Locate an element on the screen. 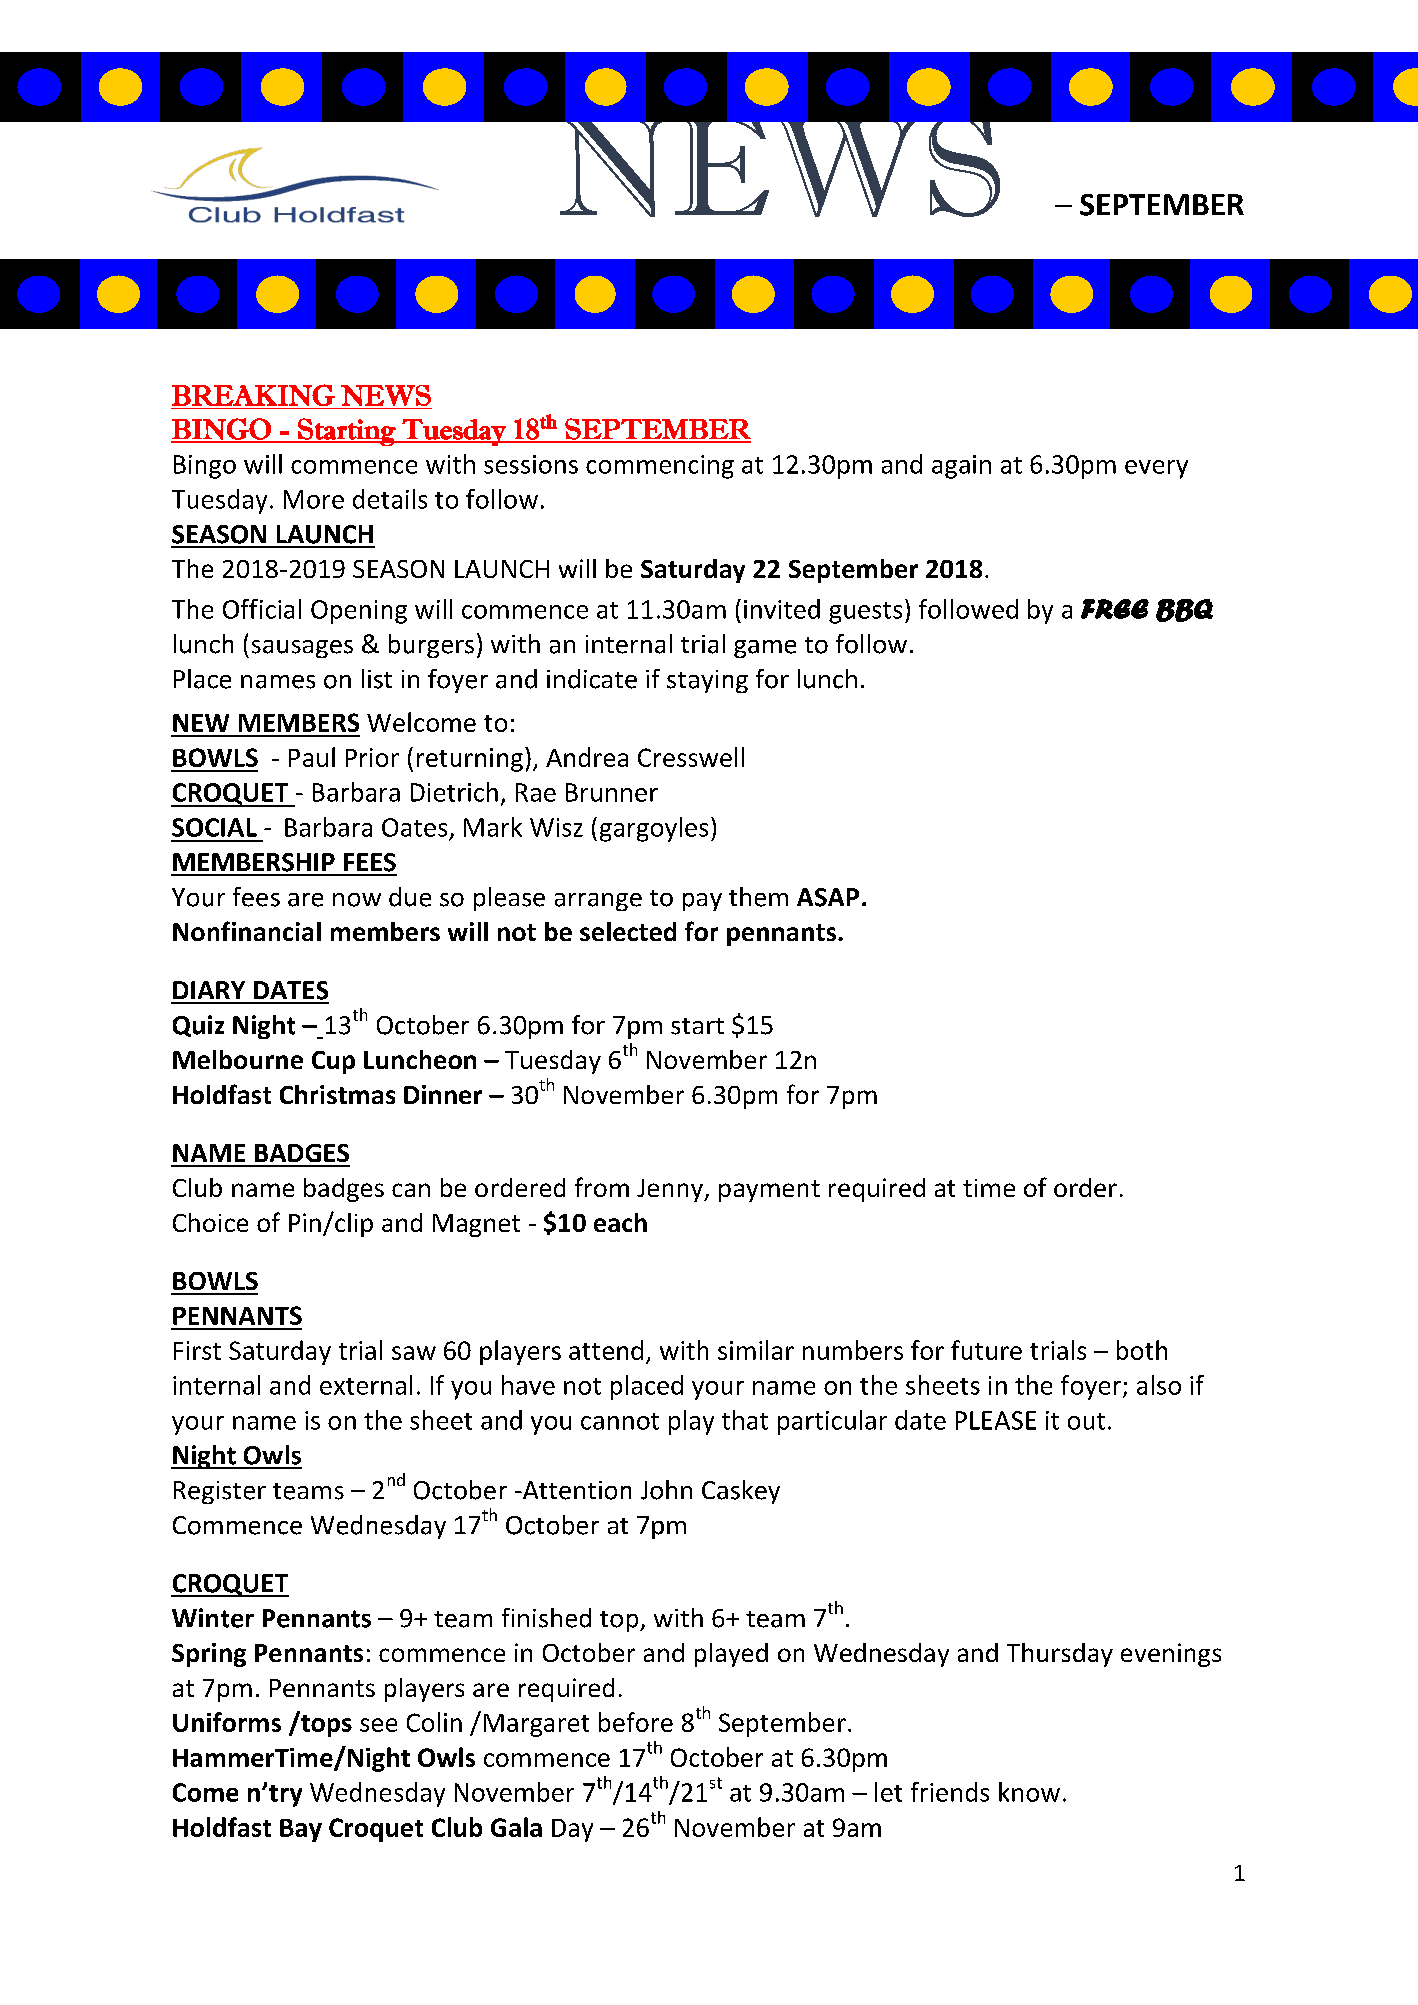  More is located at coordinates (314, 499).
